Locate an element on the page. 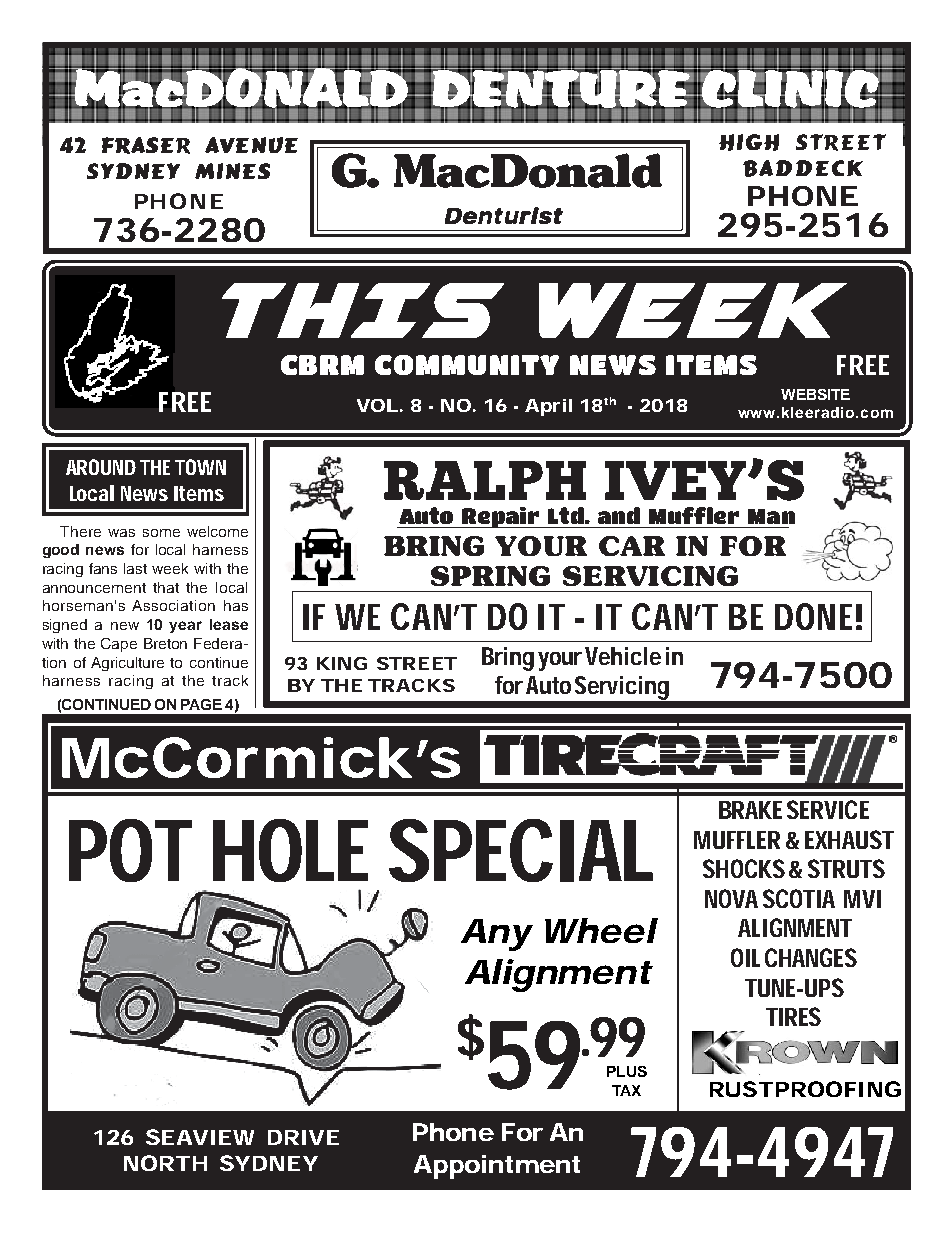 The width and height of the document is (952, 1233). KING is located at coordinates (342, 663).
